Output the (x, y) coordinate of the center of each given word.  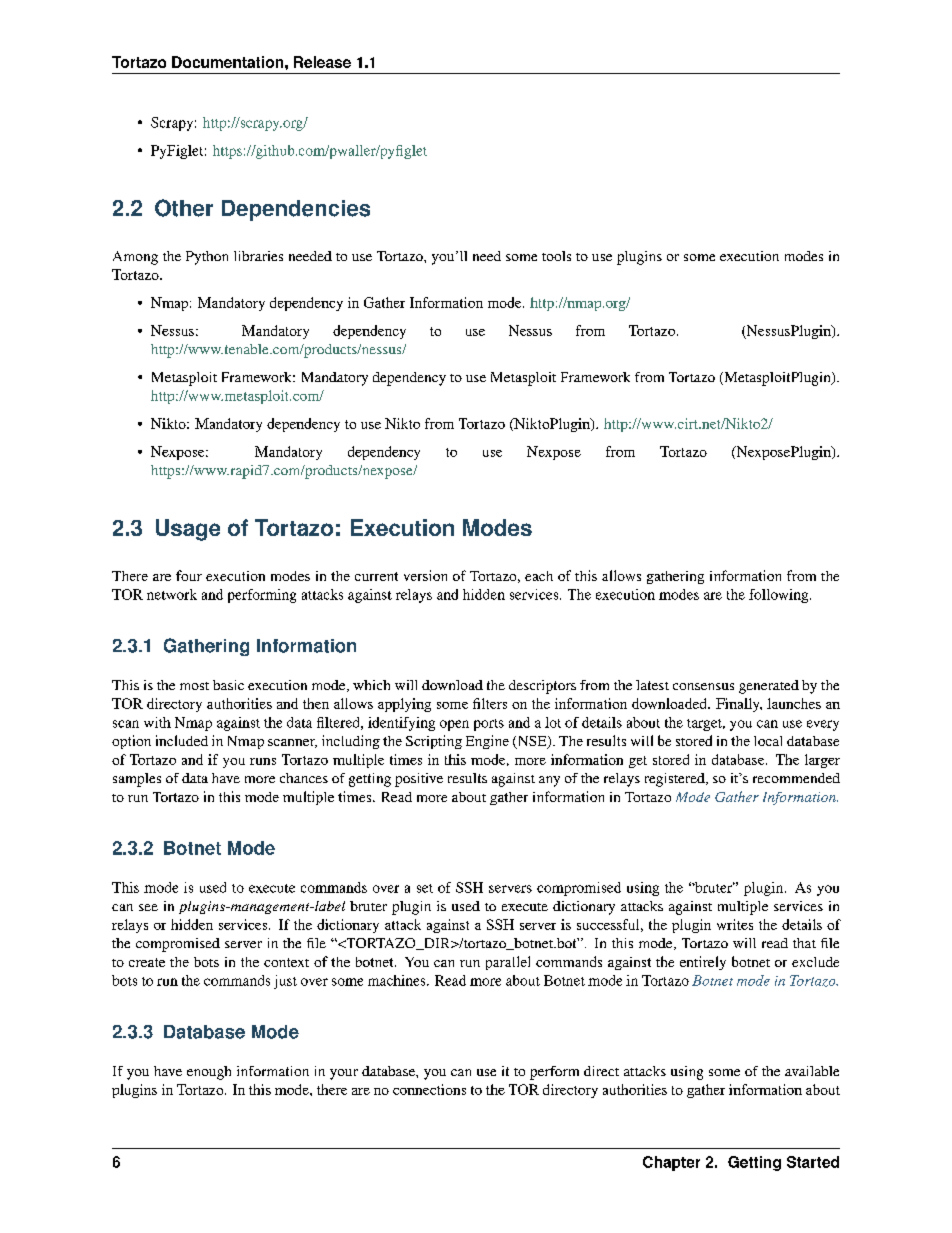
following (780, 596)
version (425, 575)
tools (556, 256)
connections (429, 1089)
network (172, 594)
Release (322, 62)
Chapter (671, 1163)
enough (209, 1073)
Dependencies (296, 210)
